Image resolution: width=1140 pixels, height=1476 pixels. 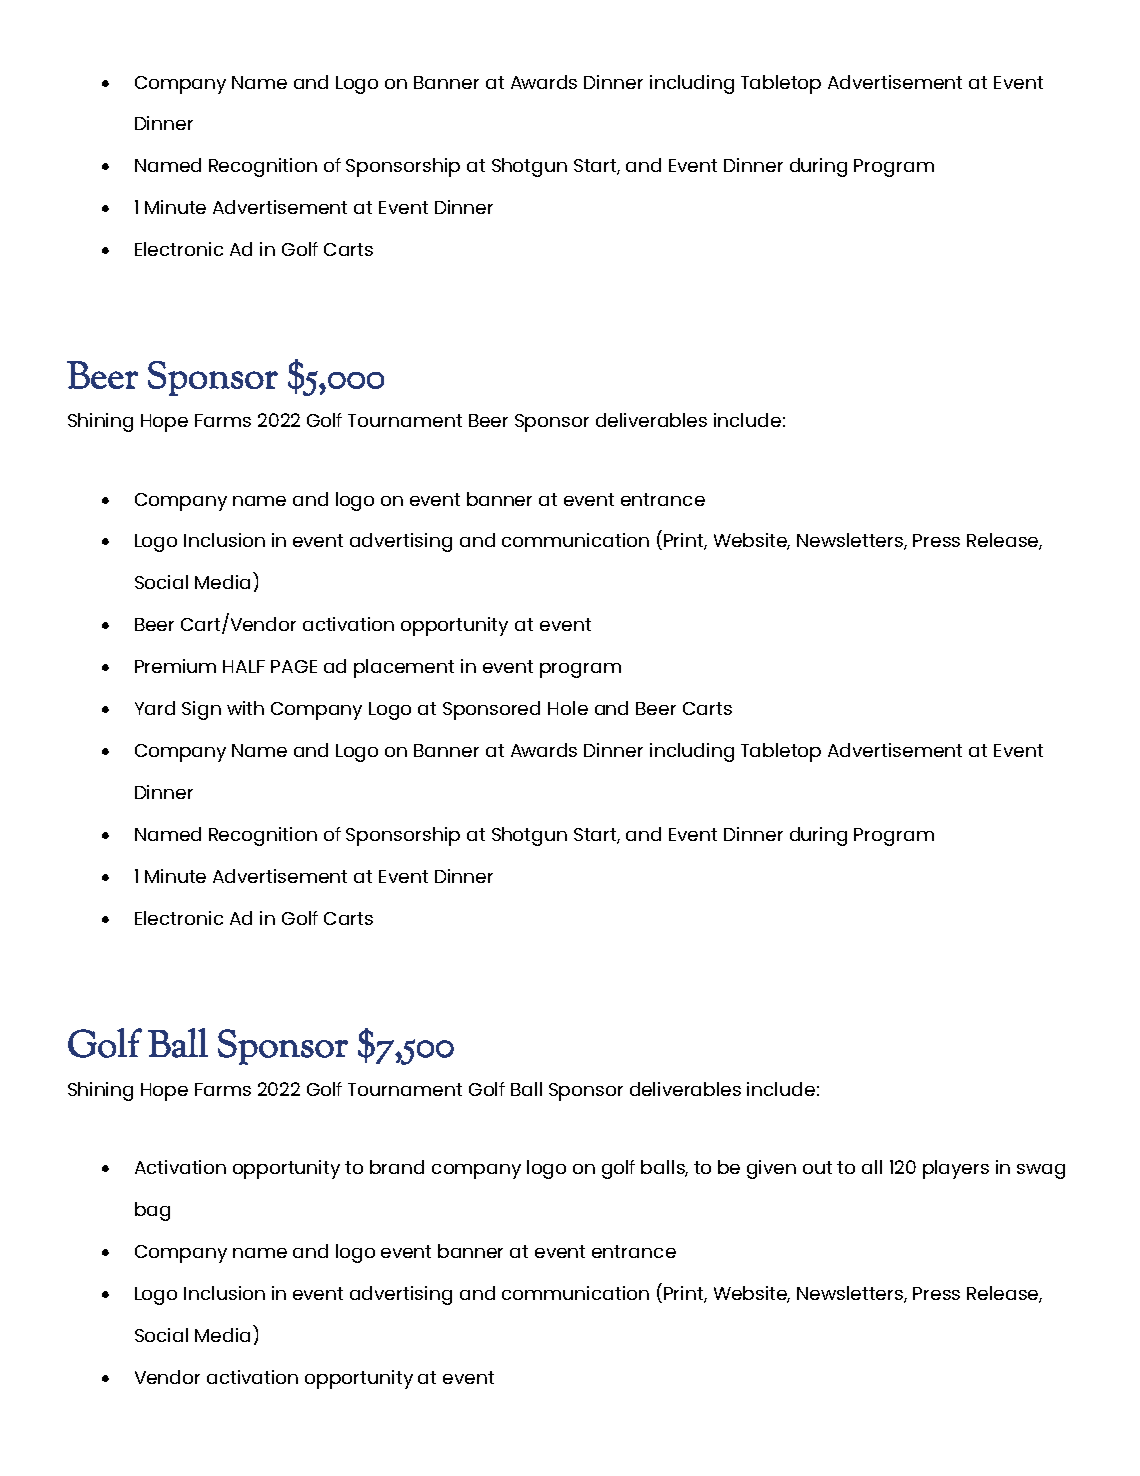 I want to click on swag, so click(x=1041, y=1171).
